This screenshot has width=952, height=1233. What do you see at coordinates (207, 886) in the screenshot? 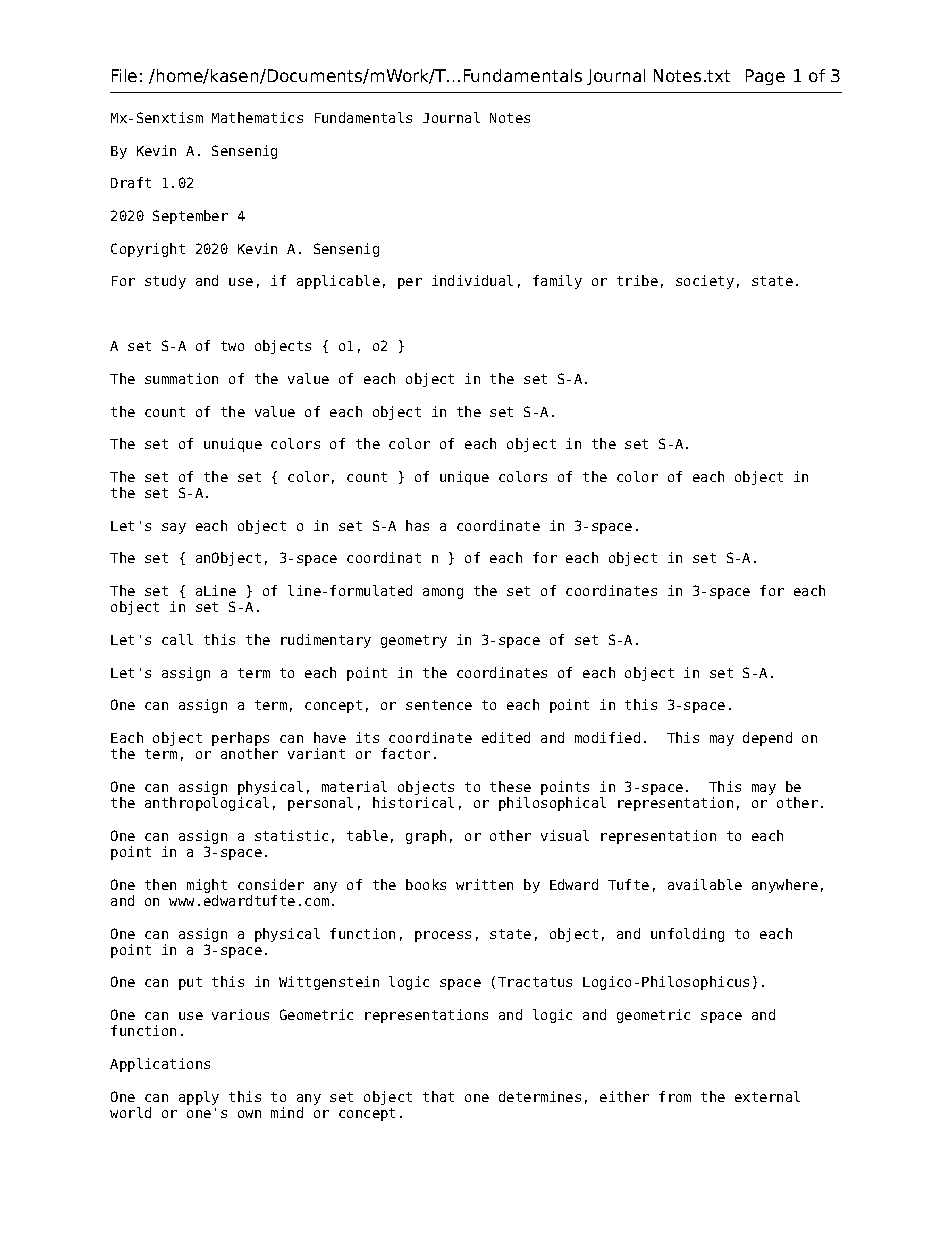
I see `might` at bounding box center [207, 886].
